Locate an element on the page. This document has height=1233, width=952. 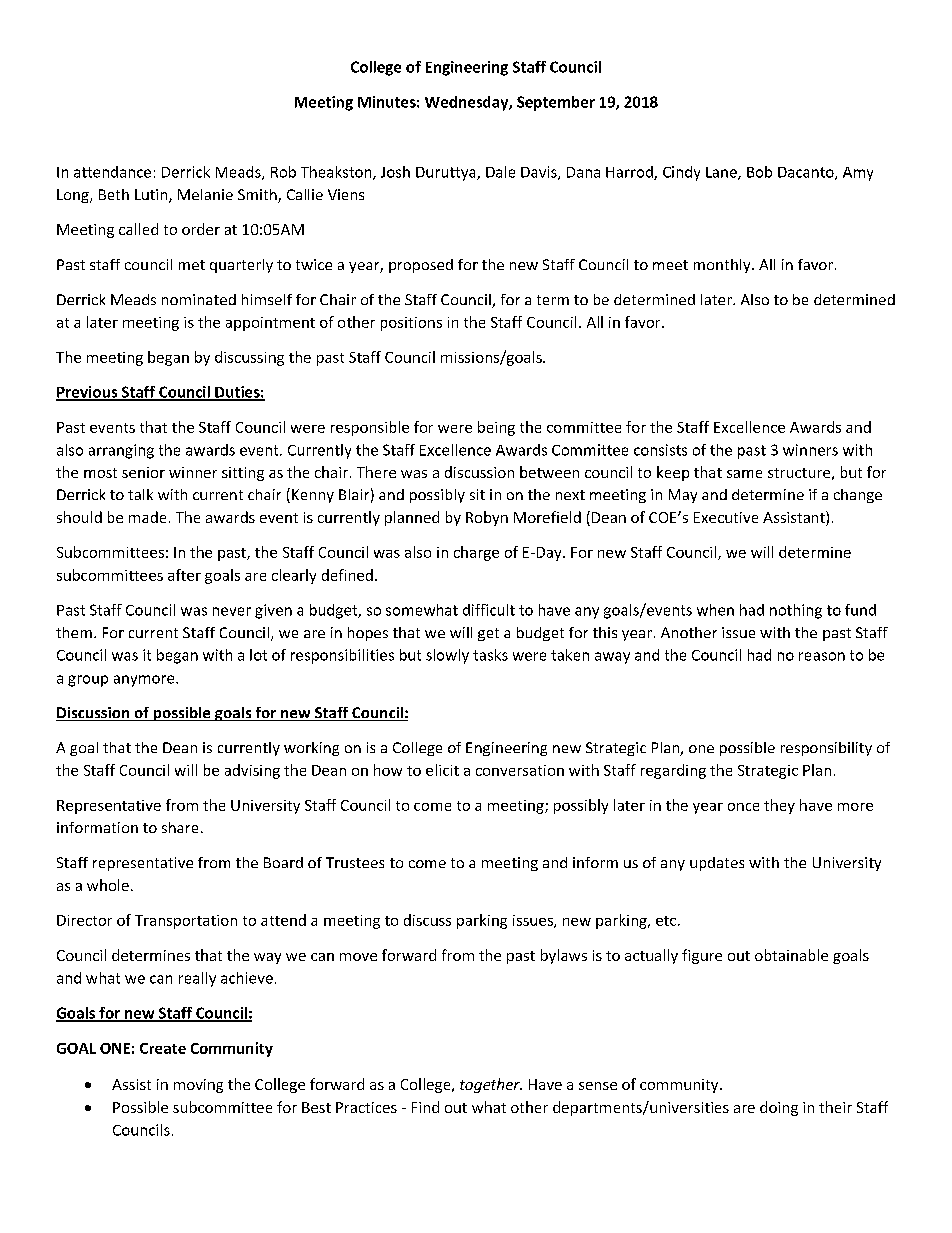
Bob is located at coordinates (759, 172).
